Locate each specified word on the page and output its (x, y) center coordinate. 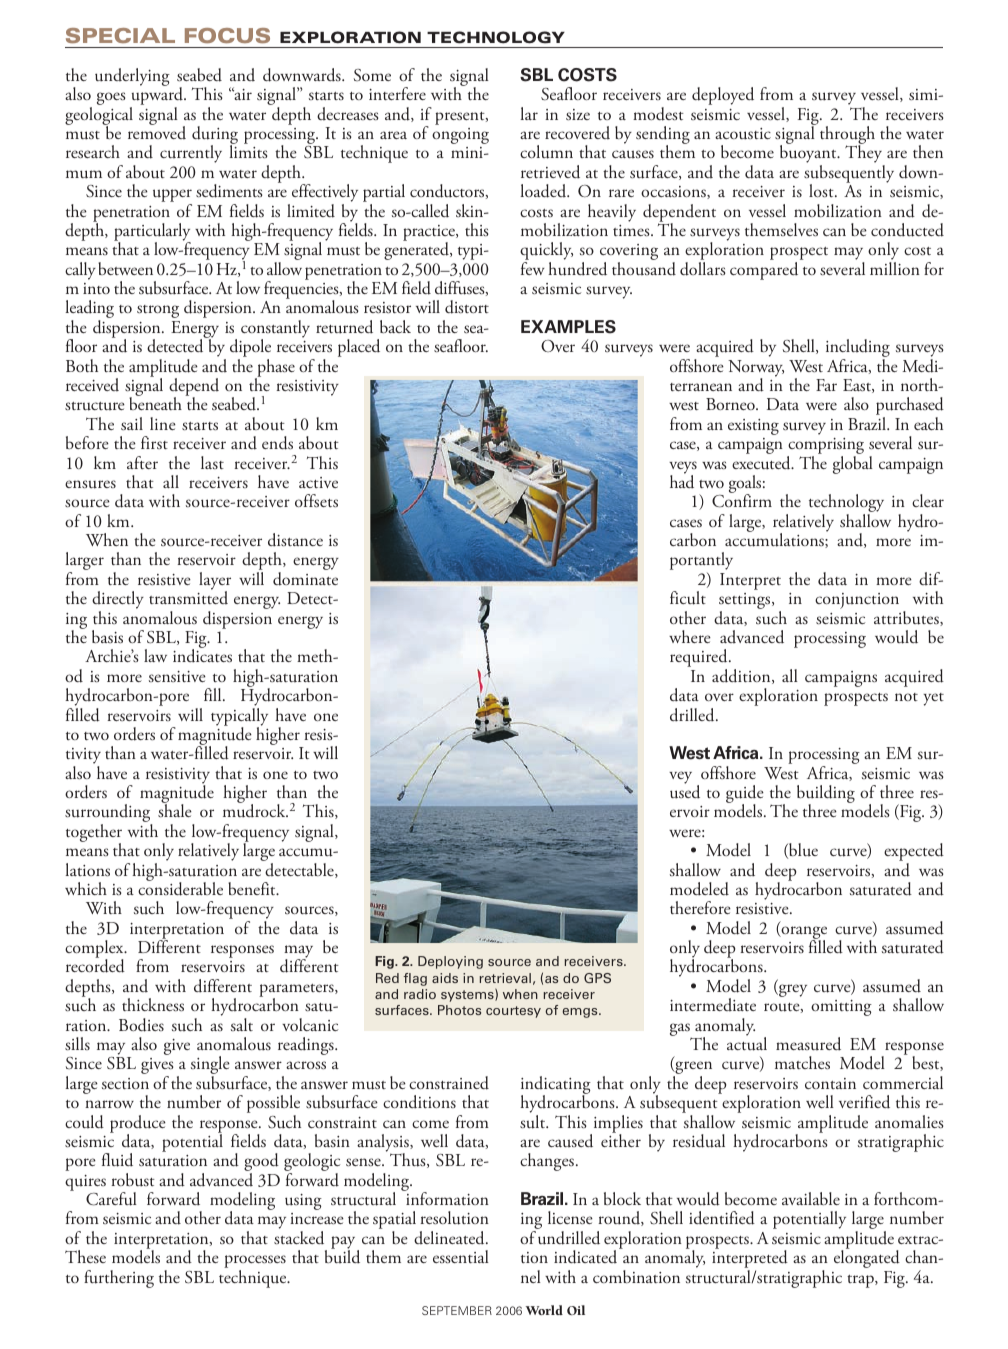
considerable (180, 888)
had (682, 481)
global (853, 465)
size (578, 115)
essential (461, 1256)
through (847, 136)
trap (861, 1281)
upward (157, 96)
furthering (119, 1279)
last (212, 462)
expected (914, 853)
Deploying (450, 962)
